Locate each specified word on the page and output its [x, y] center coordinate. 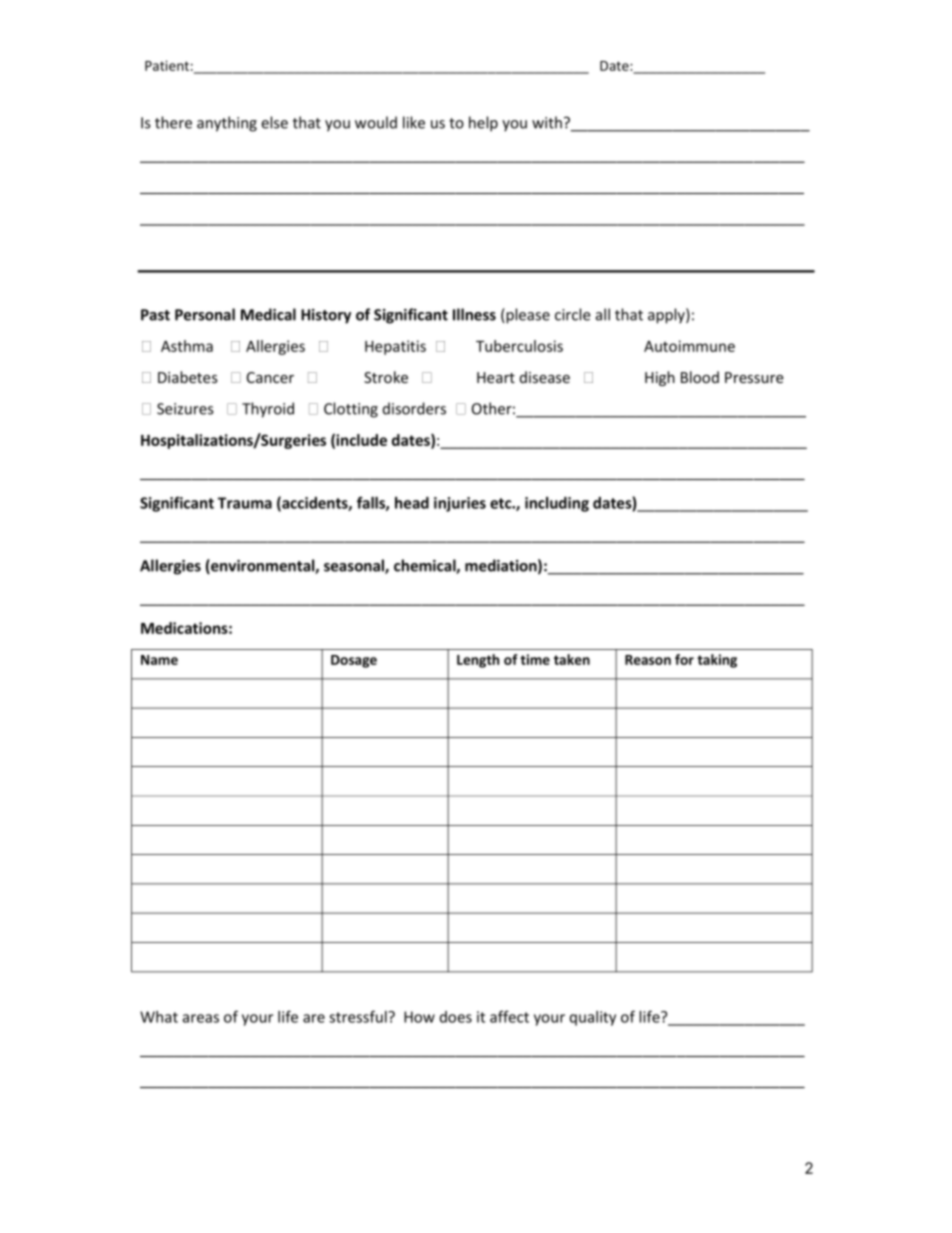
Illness [474, 314]
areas [200, 1018]
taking [717, 661]
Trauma [245, 503]
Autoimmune [689, 346]
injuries [460, 504]
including [557, 504]
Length [478, 661]
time [535, 659]
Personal [205, 314]
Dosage [354, 661]
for [684, 659]
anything [227, 124]
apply [667, 316]
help [483, 124]
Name [159, 660]
